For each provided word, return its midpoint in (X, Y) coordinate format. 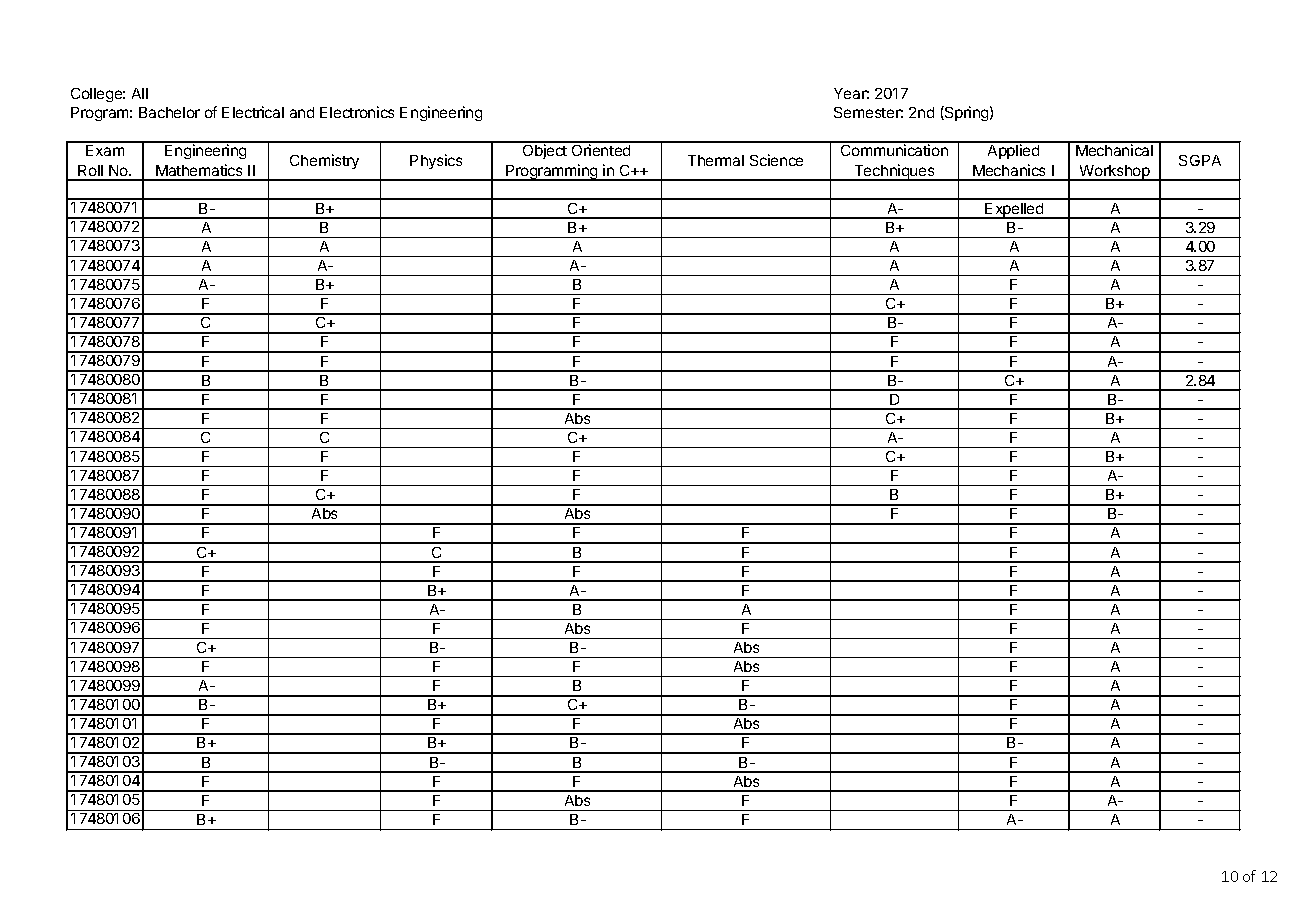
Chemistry (324, 161)
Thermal (716, 160)
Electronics (357, 112)
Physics (436, 161)
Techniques (894, 172)
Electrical (253, 112)
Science (776, 160)
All (140, 93)
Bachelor (169, 112)
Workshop (1114, 173)
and (302, 112)
